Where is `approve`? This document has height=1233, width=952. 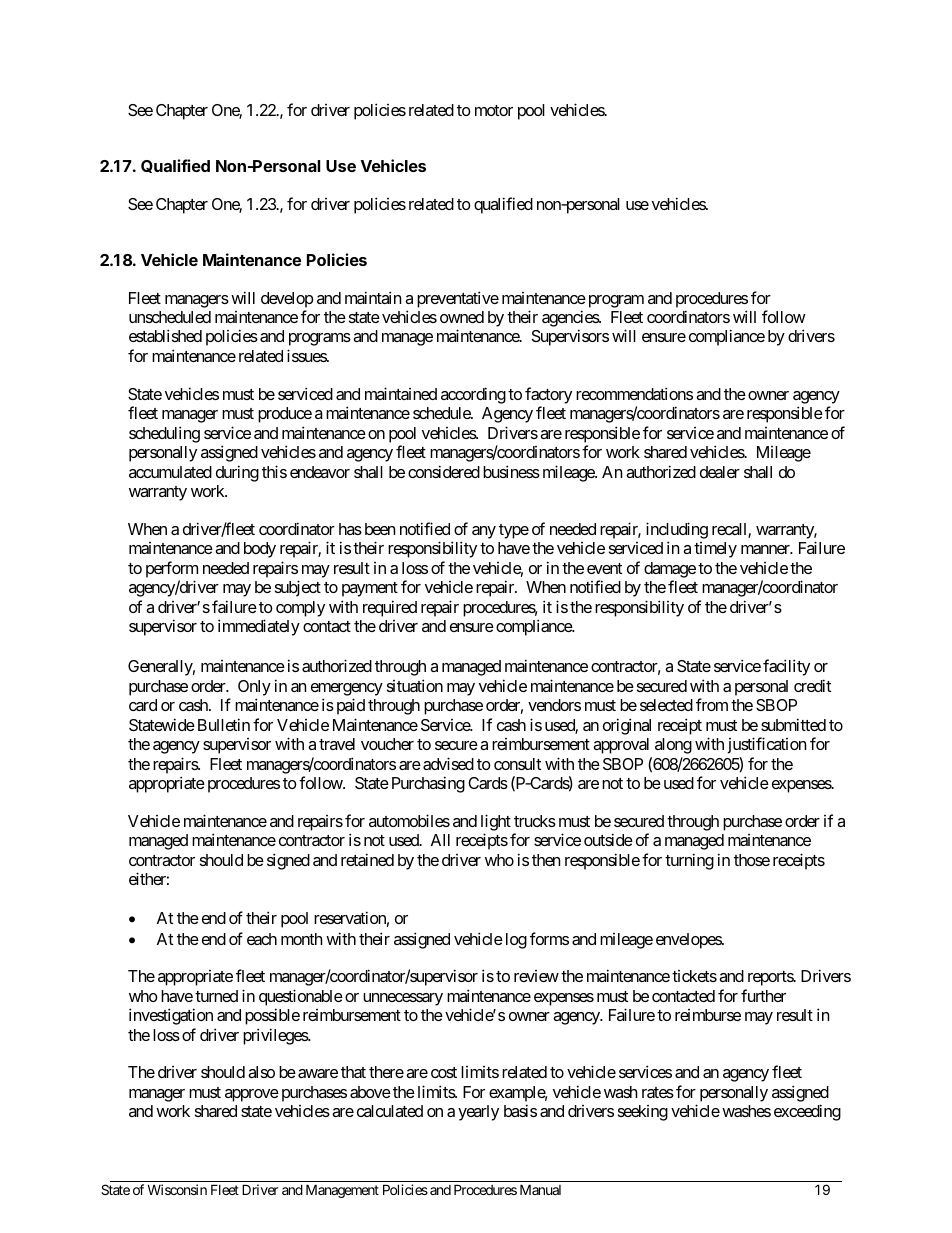 approve is located at coordinates (252, 1095).
